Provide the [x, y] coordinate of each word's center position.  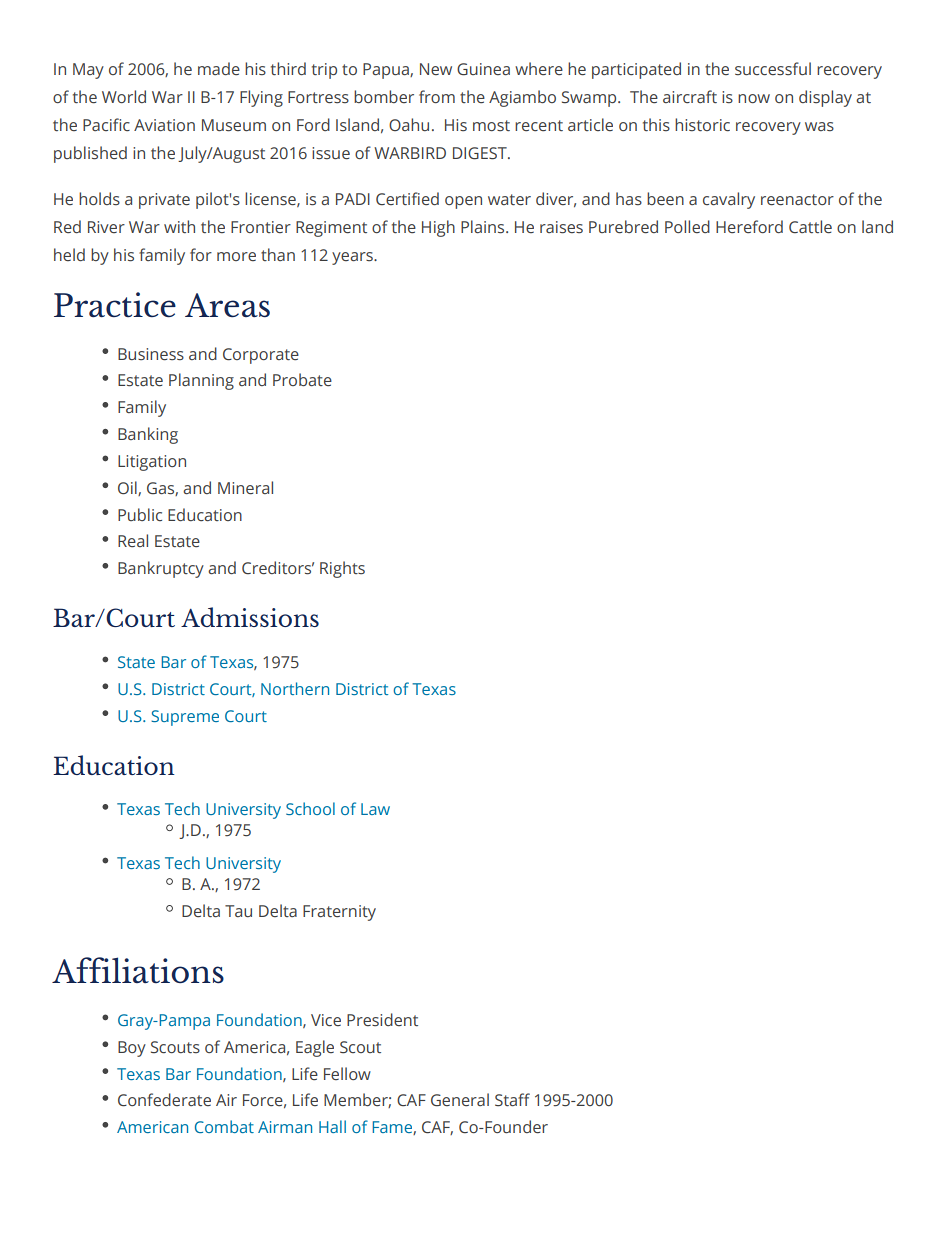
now [754, 98]
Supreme [185, 718]
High [438, 228]
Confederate [164, 1100]
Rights [342, 569]
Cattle [810, 227]
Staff [512, 1100]
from [437, 96]
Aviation [164, 125]
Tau [238, 911]
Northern [295, 688]
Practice [115, 305]
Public [140, 514]
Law [375, 809]
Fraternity [339, 913]
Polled [687, 226]
